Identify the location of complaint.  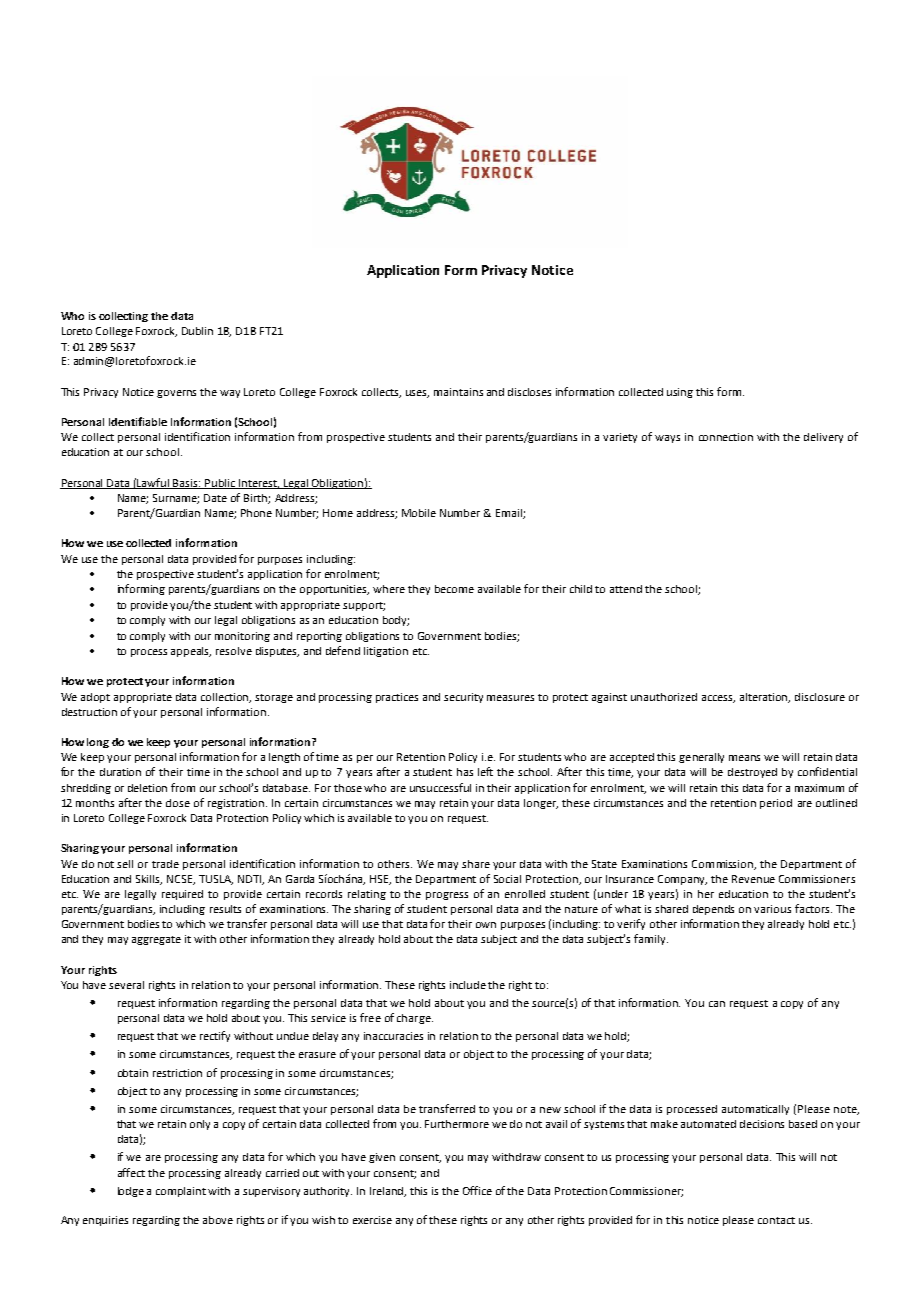
(181, 1192).
